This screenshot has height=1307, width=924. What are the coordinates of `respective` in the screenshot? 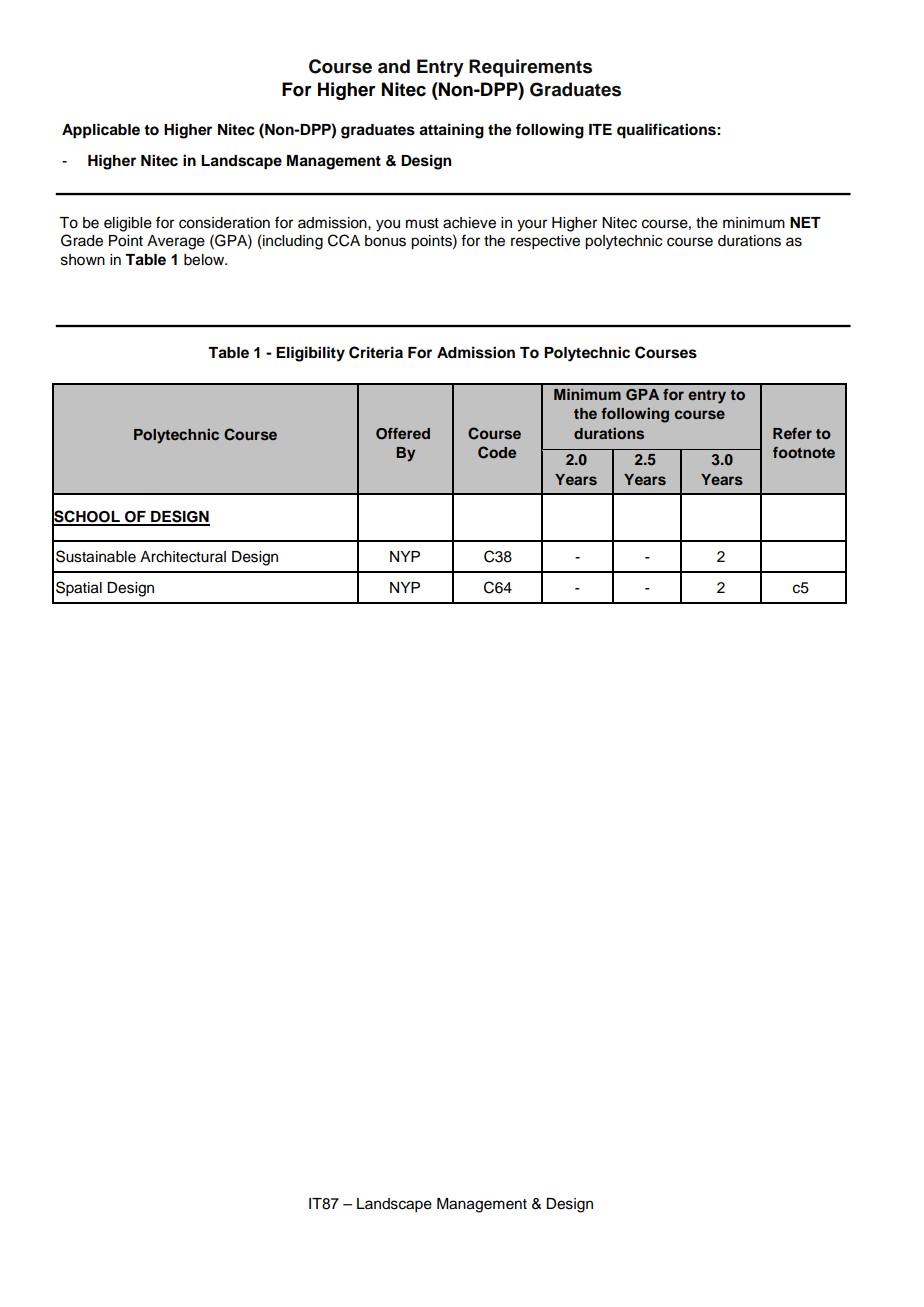 It's located at (545, 242).
